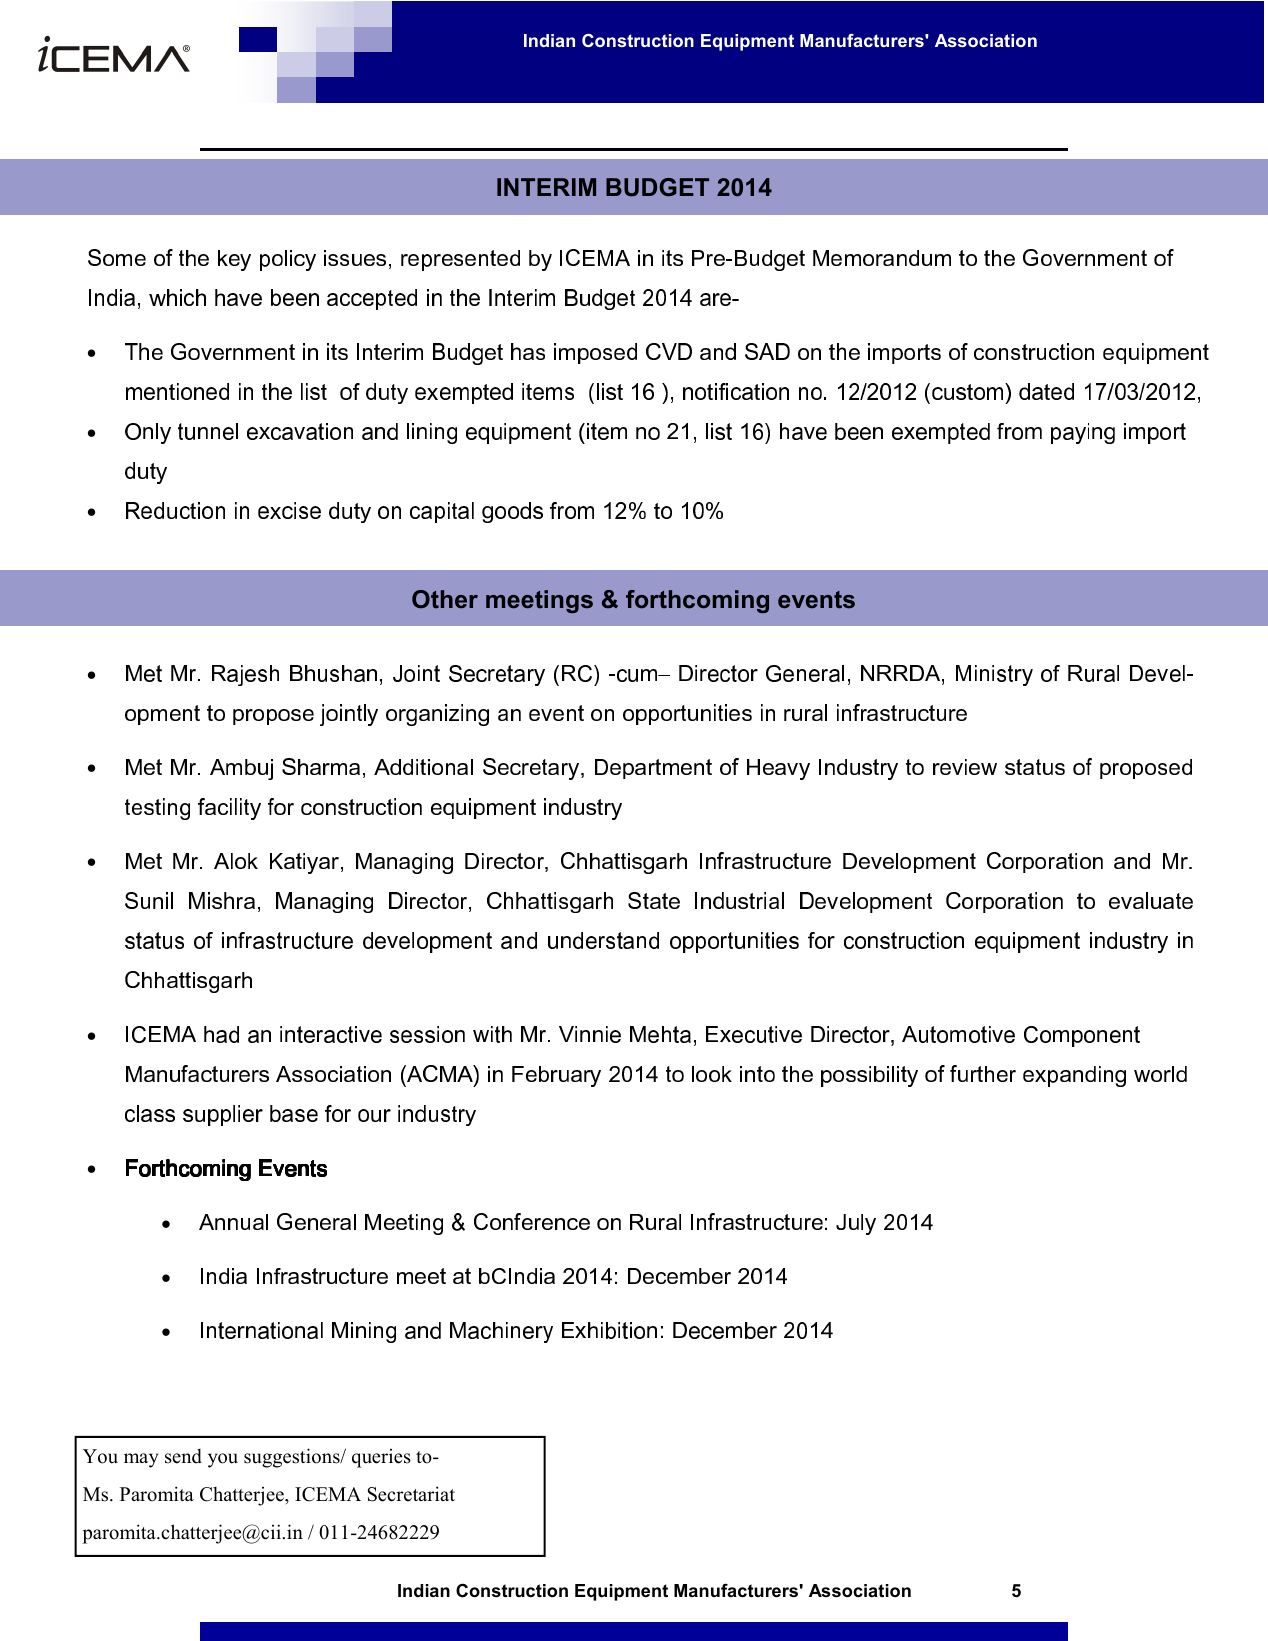 The height and width of the screenshot is (1641, 1268). What do you see at coordinates (669, 351) in the screenshot?
I see `CVD` at bounding box center [669, 351].
